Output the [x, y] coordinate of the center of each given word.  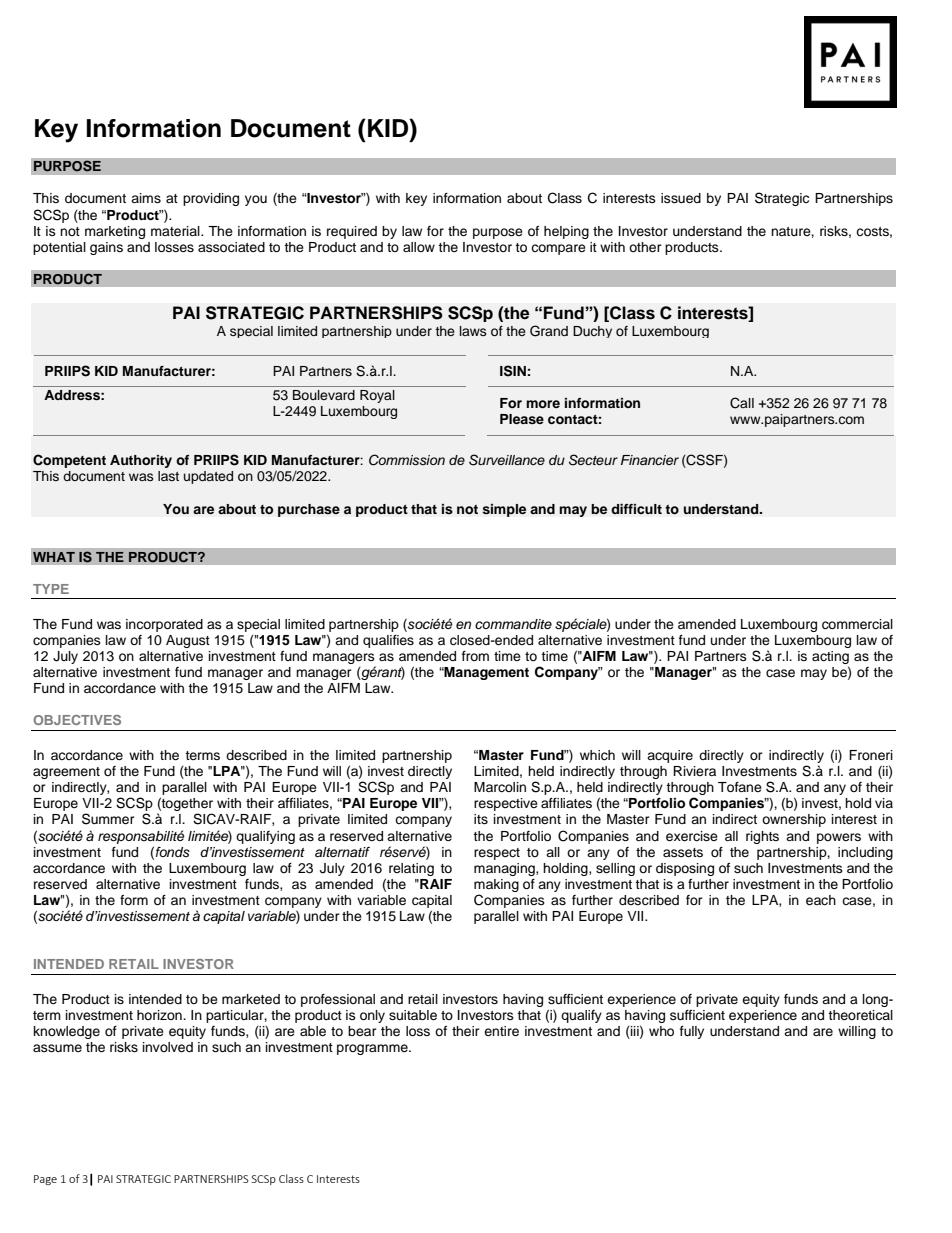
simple [504, 510]
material [176, 231]
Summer [108, 819]
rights [762, 837]
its [481, 819]
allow [419, 247]
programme [373, 1049]
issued [681, 198]
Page [45, 1180]
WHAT [54, 557]
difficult [636, 509]
